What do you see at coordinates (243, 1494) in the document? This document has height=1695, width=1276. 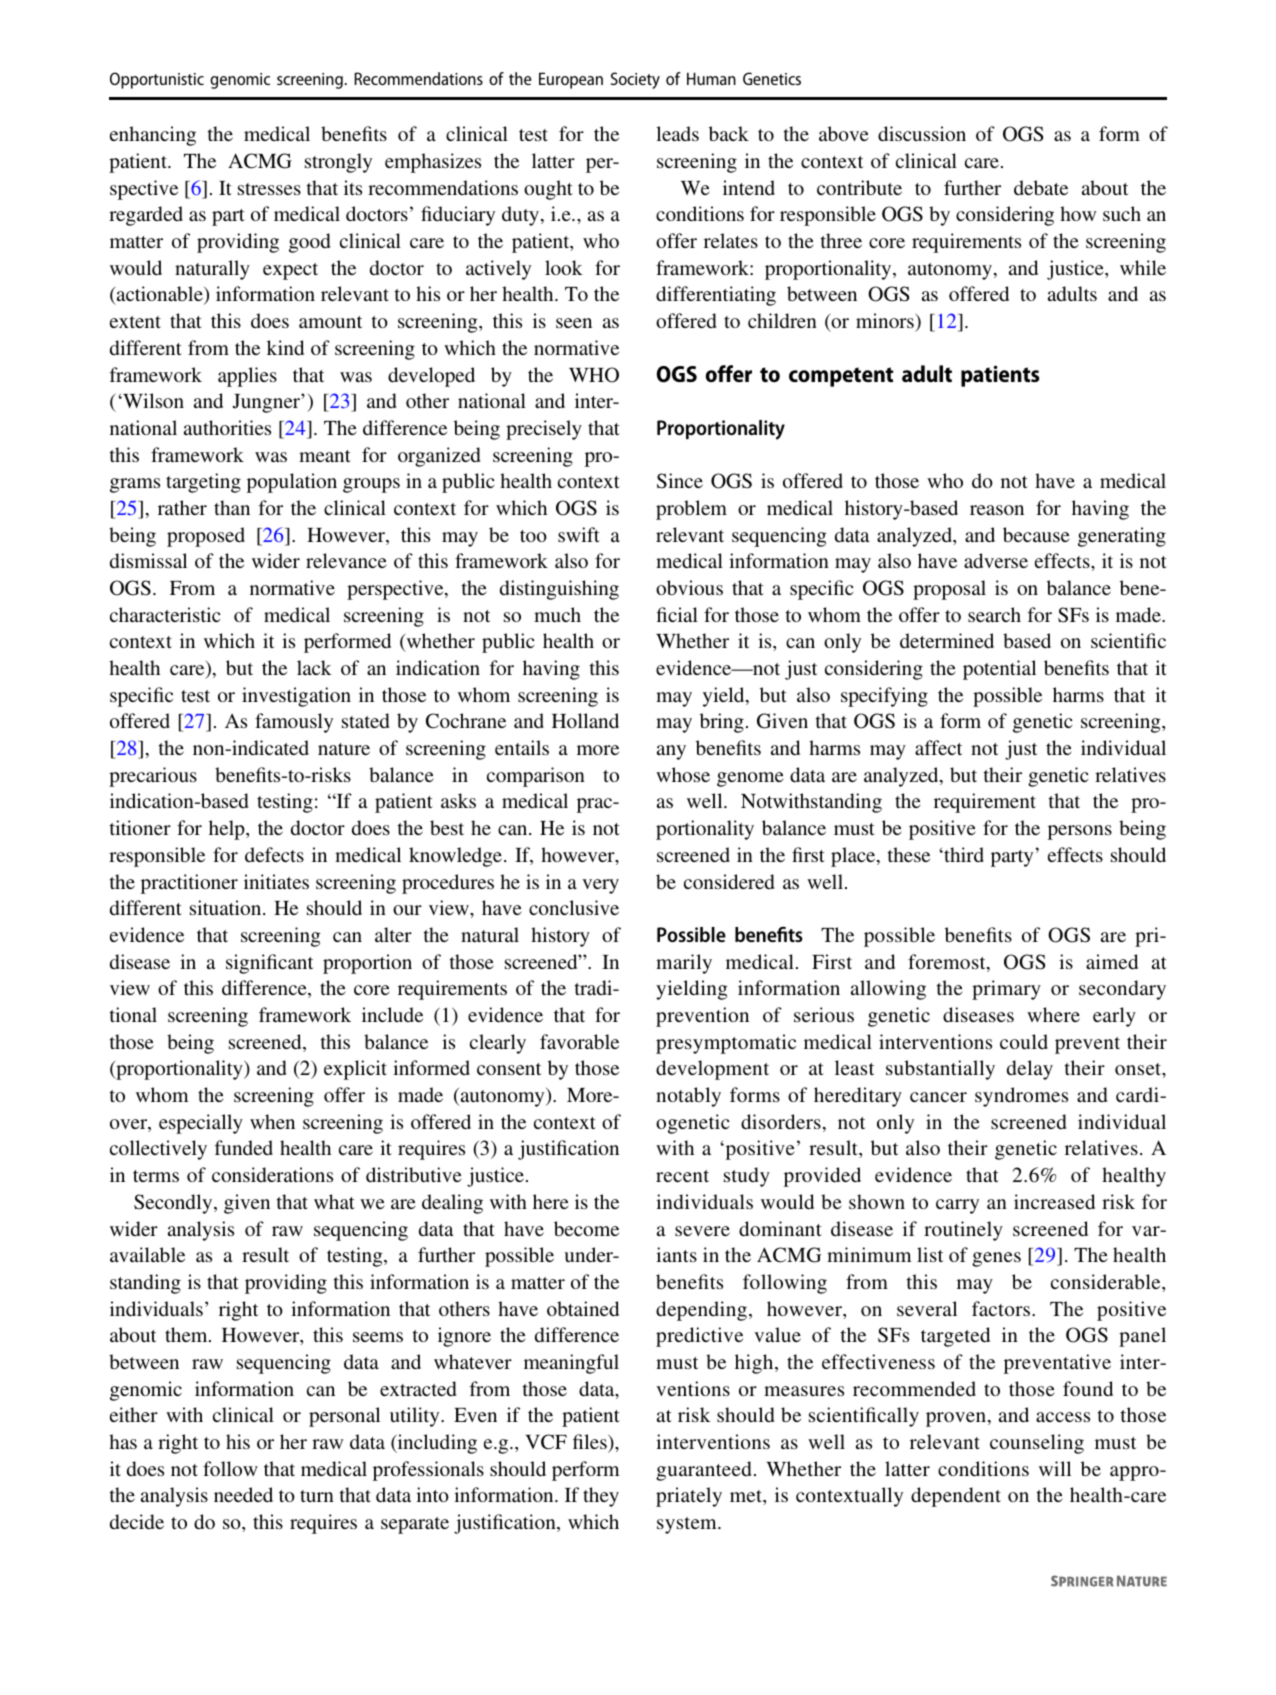 I see `needed` at bounding box center [243, 1494].
